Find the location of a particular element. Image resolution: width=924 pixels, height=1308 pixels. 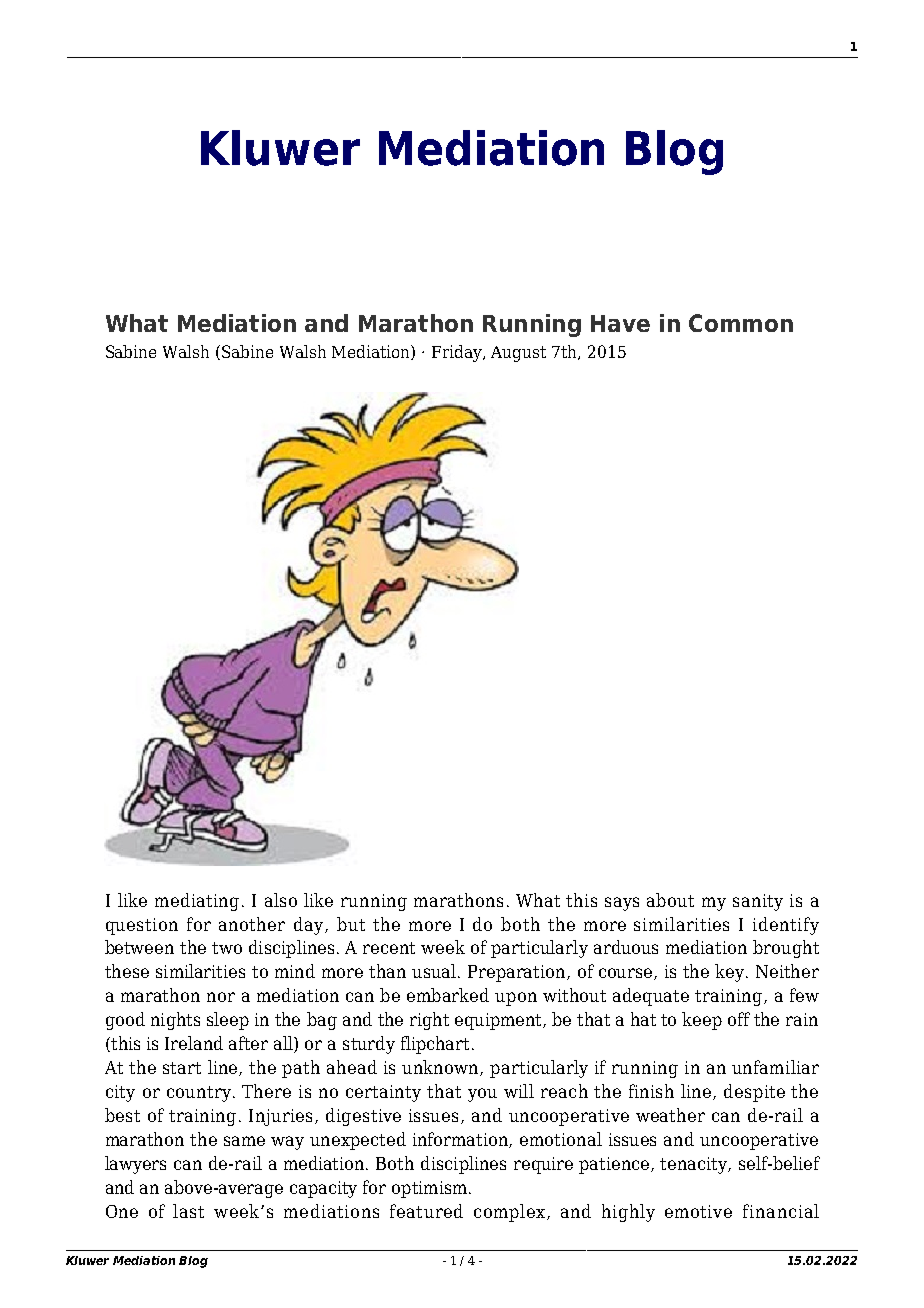

Common is located at coordinates (741, 323).
